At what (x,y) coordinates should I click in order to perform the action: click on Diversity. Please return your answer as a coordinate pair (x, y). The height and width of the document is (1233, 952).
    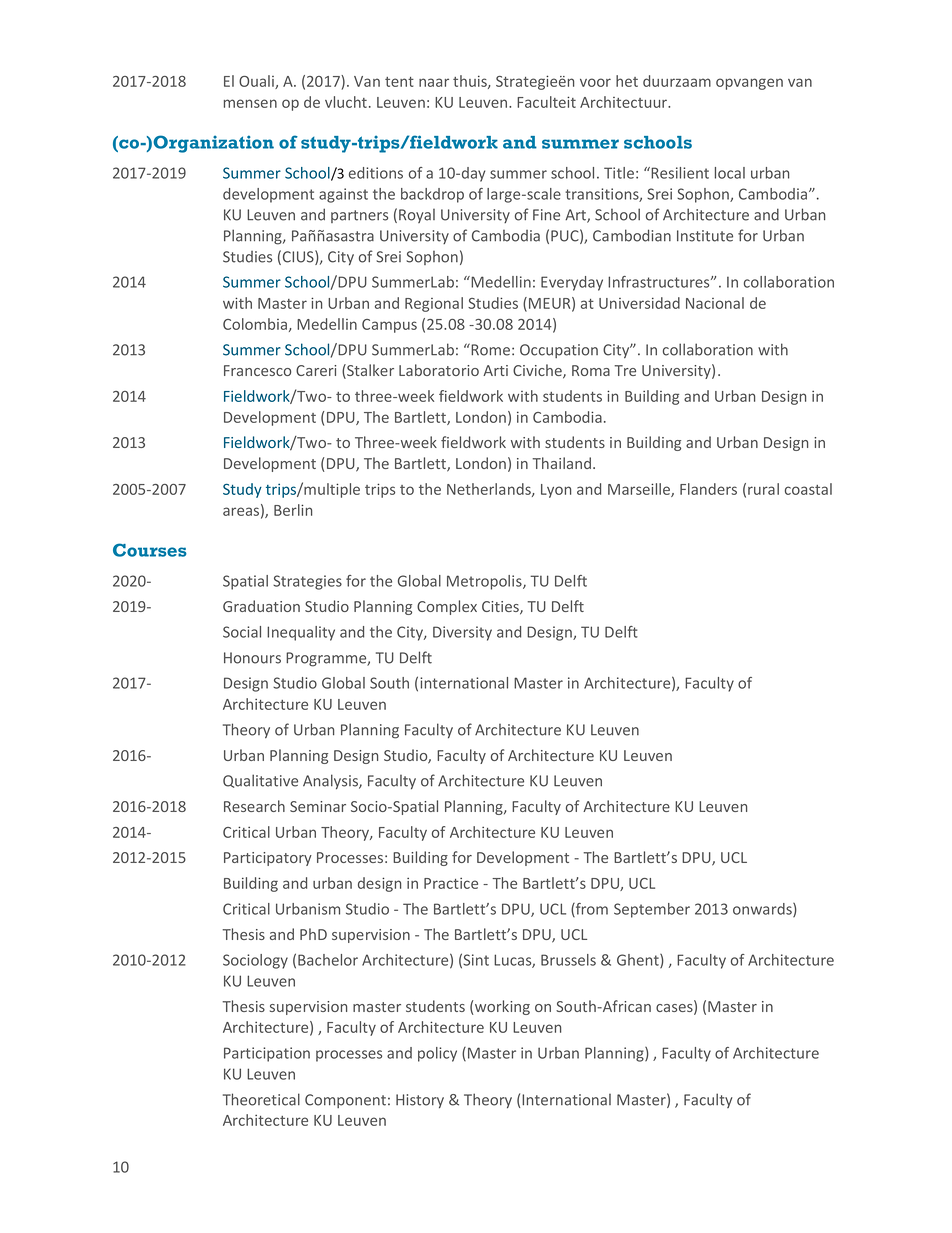
    Looking at the image, I should click on (462, 633).
